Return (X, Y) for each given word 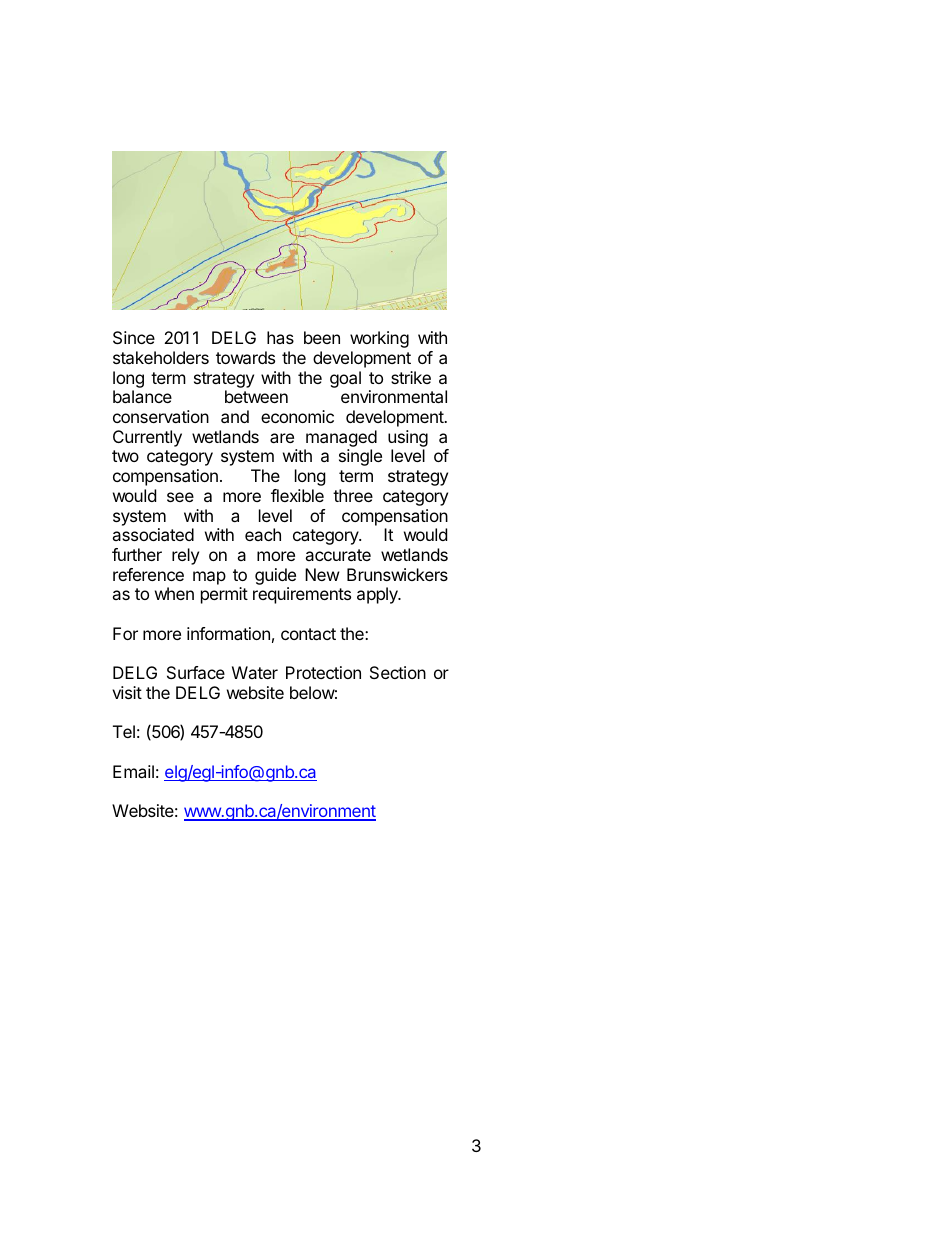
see (180, 497)
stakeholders (161, 357)
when (174, 593)
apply (378, 595)
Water (255, 672)
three (353, 495)
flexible (297, 495)
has (280, 337)
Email (133, 771)
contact (308, 634)
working (379, 339)
